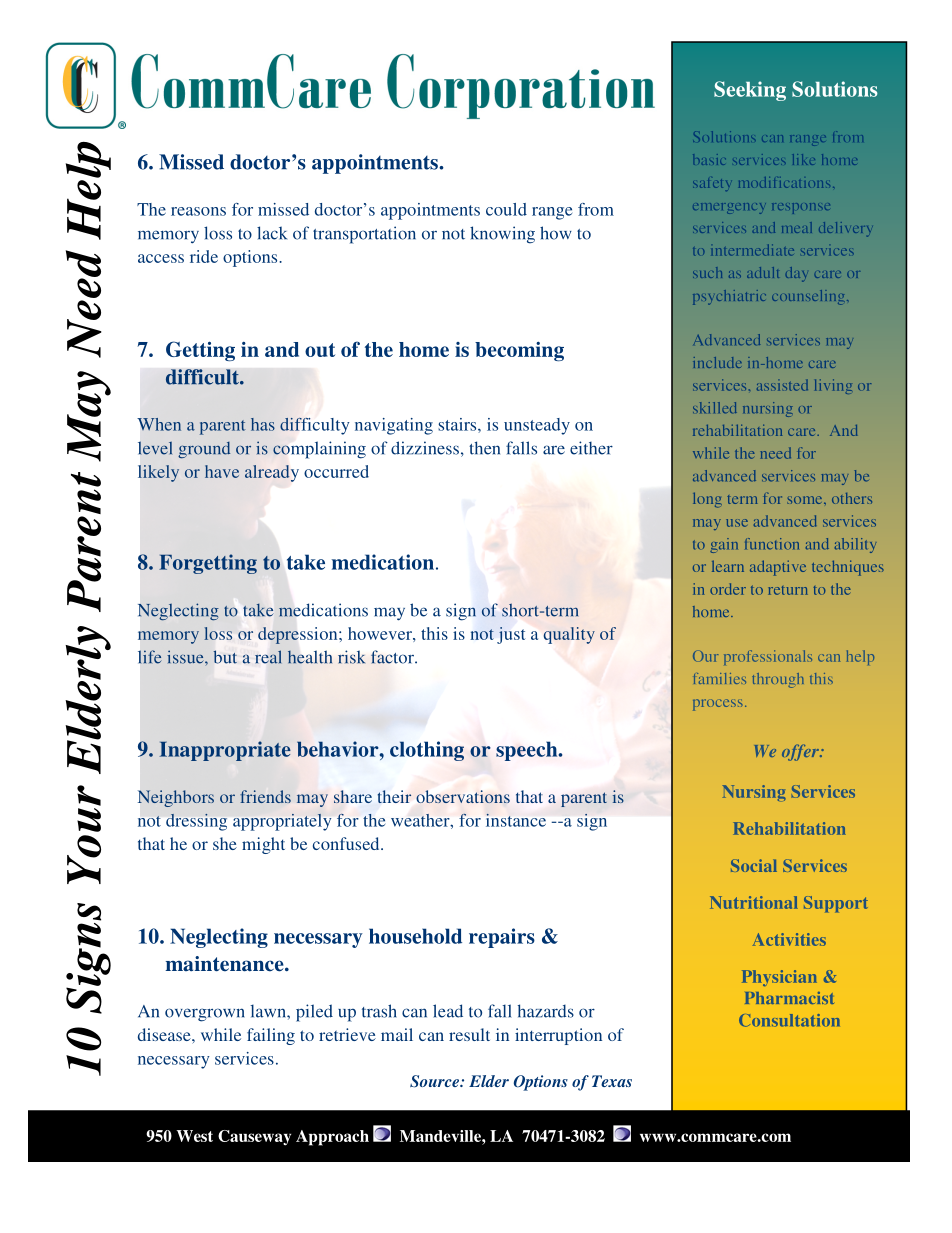 This image has height=1233, width=952. Describe the element at coordinates (225, 657) in the image. I see `but` at that location.
